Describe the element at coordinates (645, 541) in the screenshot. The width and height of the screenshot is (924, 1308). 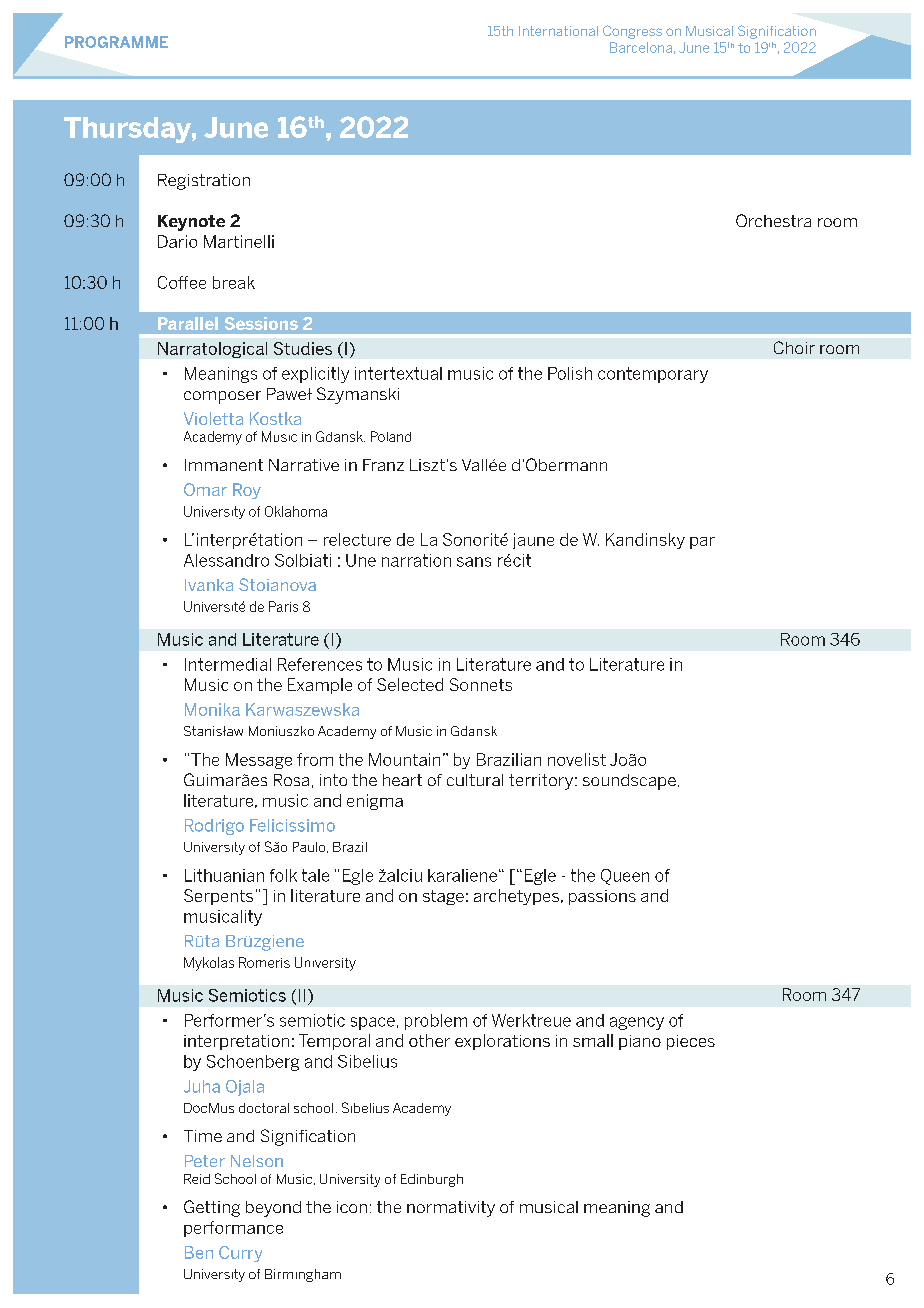
I see `Kandinsky` at that location.
